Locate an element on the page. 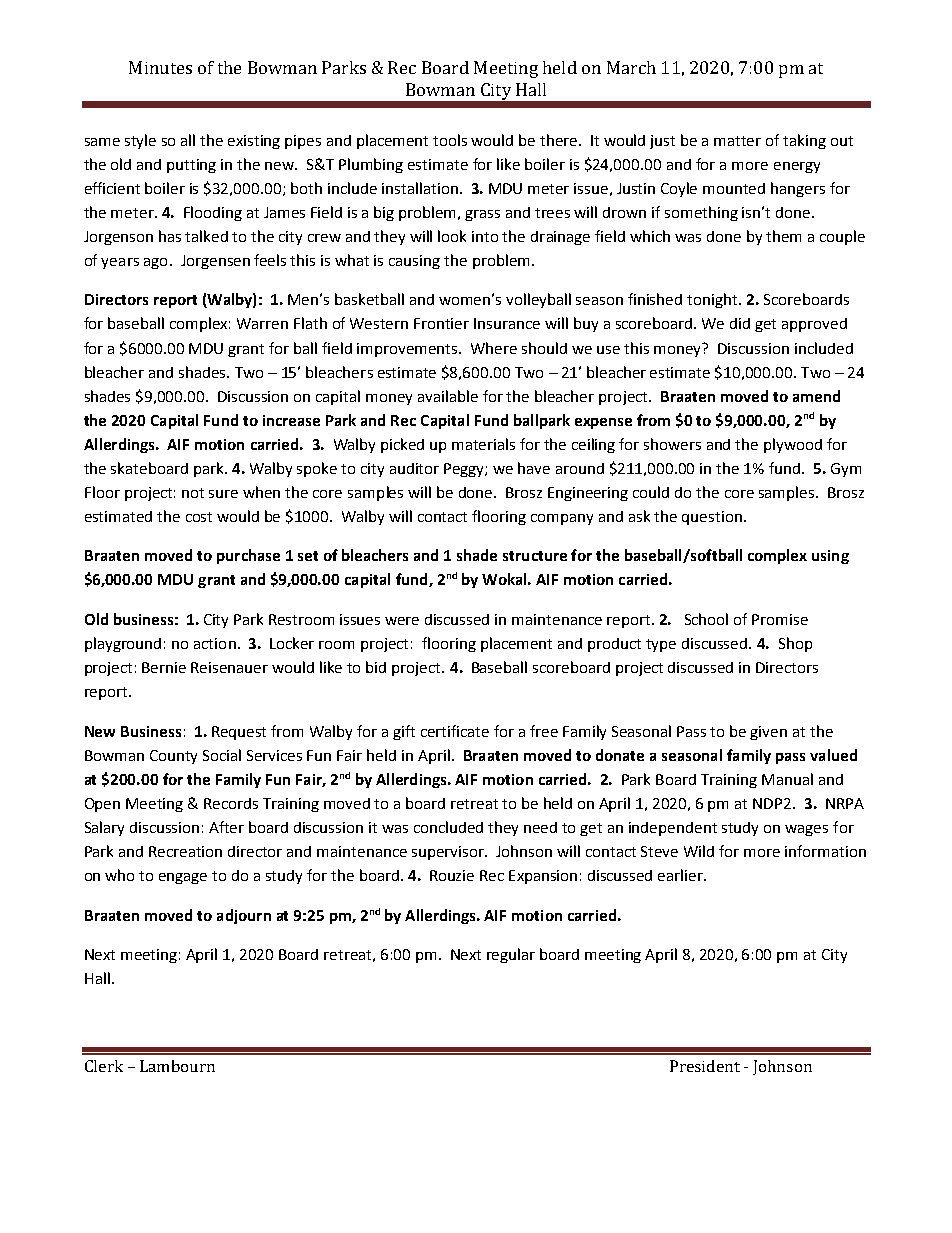 The width and height of the document is (952, 1233). matter is located at coordinates (737, 141).
